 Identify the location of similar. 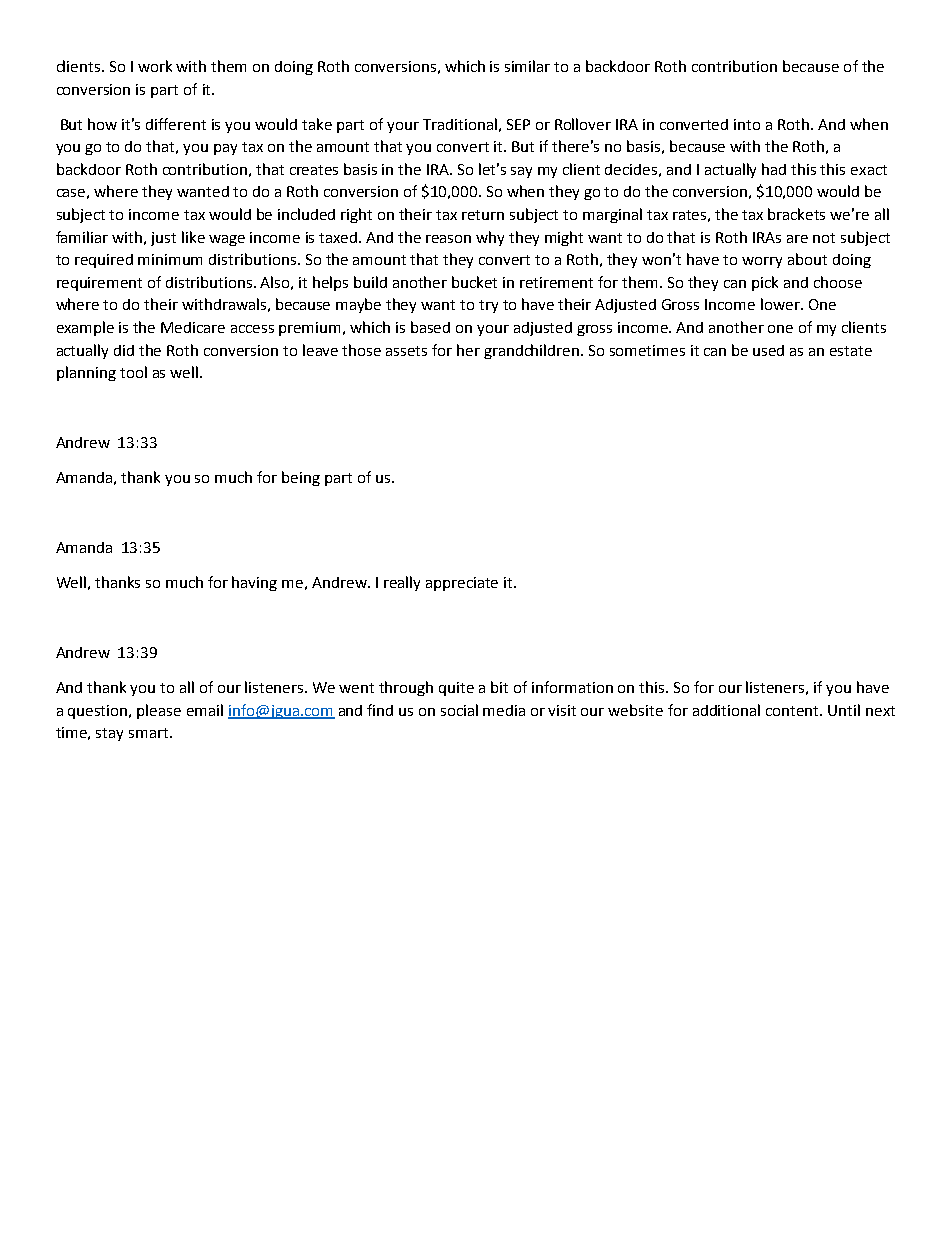
(527, 66).
